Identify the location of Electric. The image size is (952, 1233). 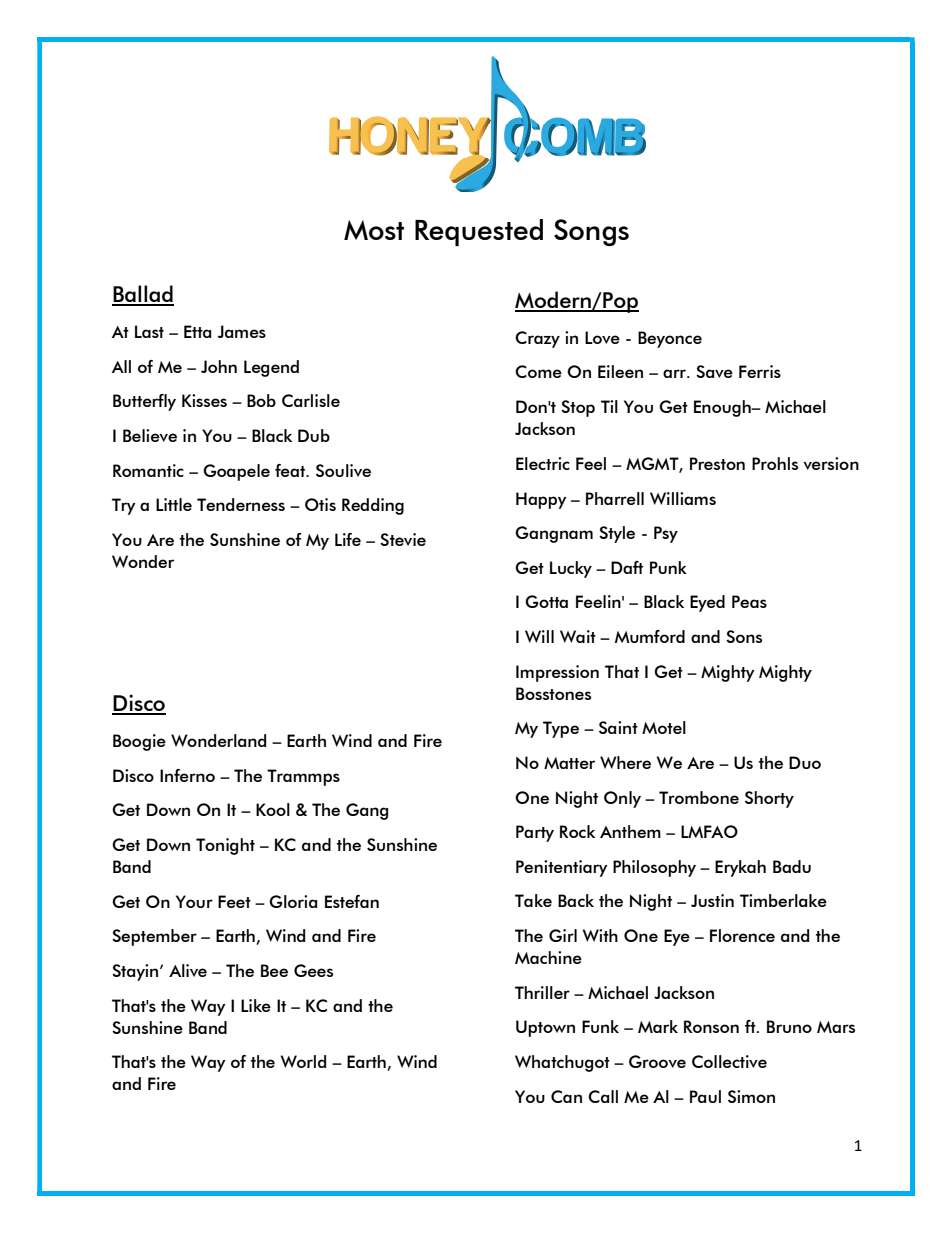
(543, 463).
